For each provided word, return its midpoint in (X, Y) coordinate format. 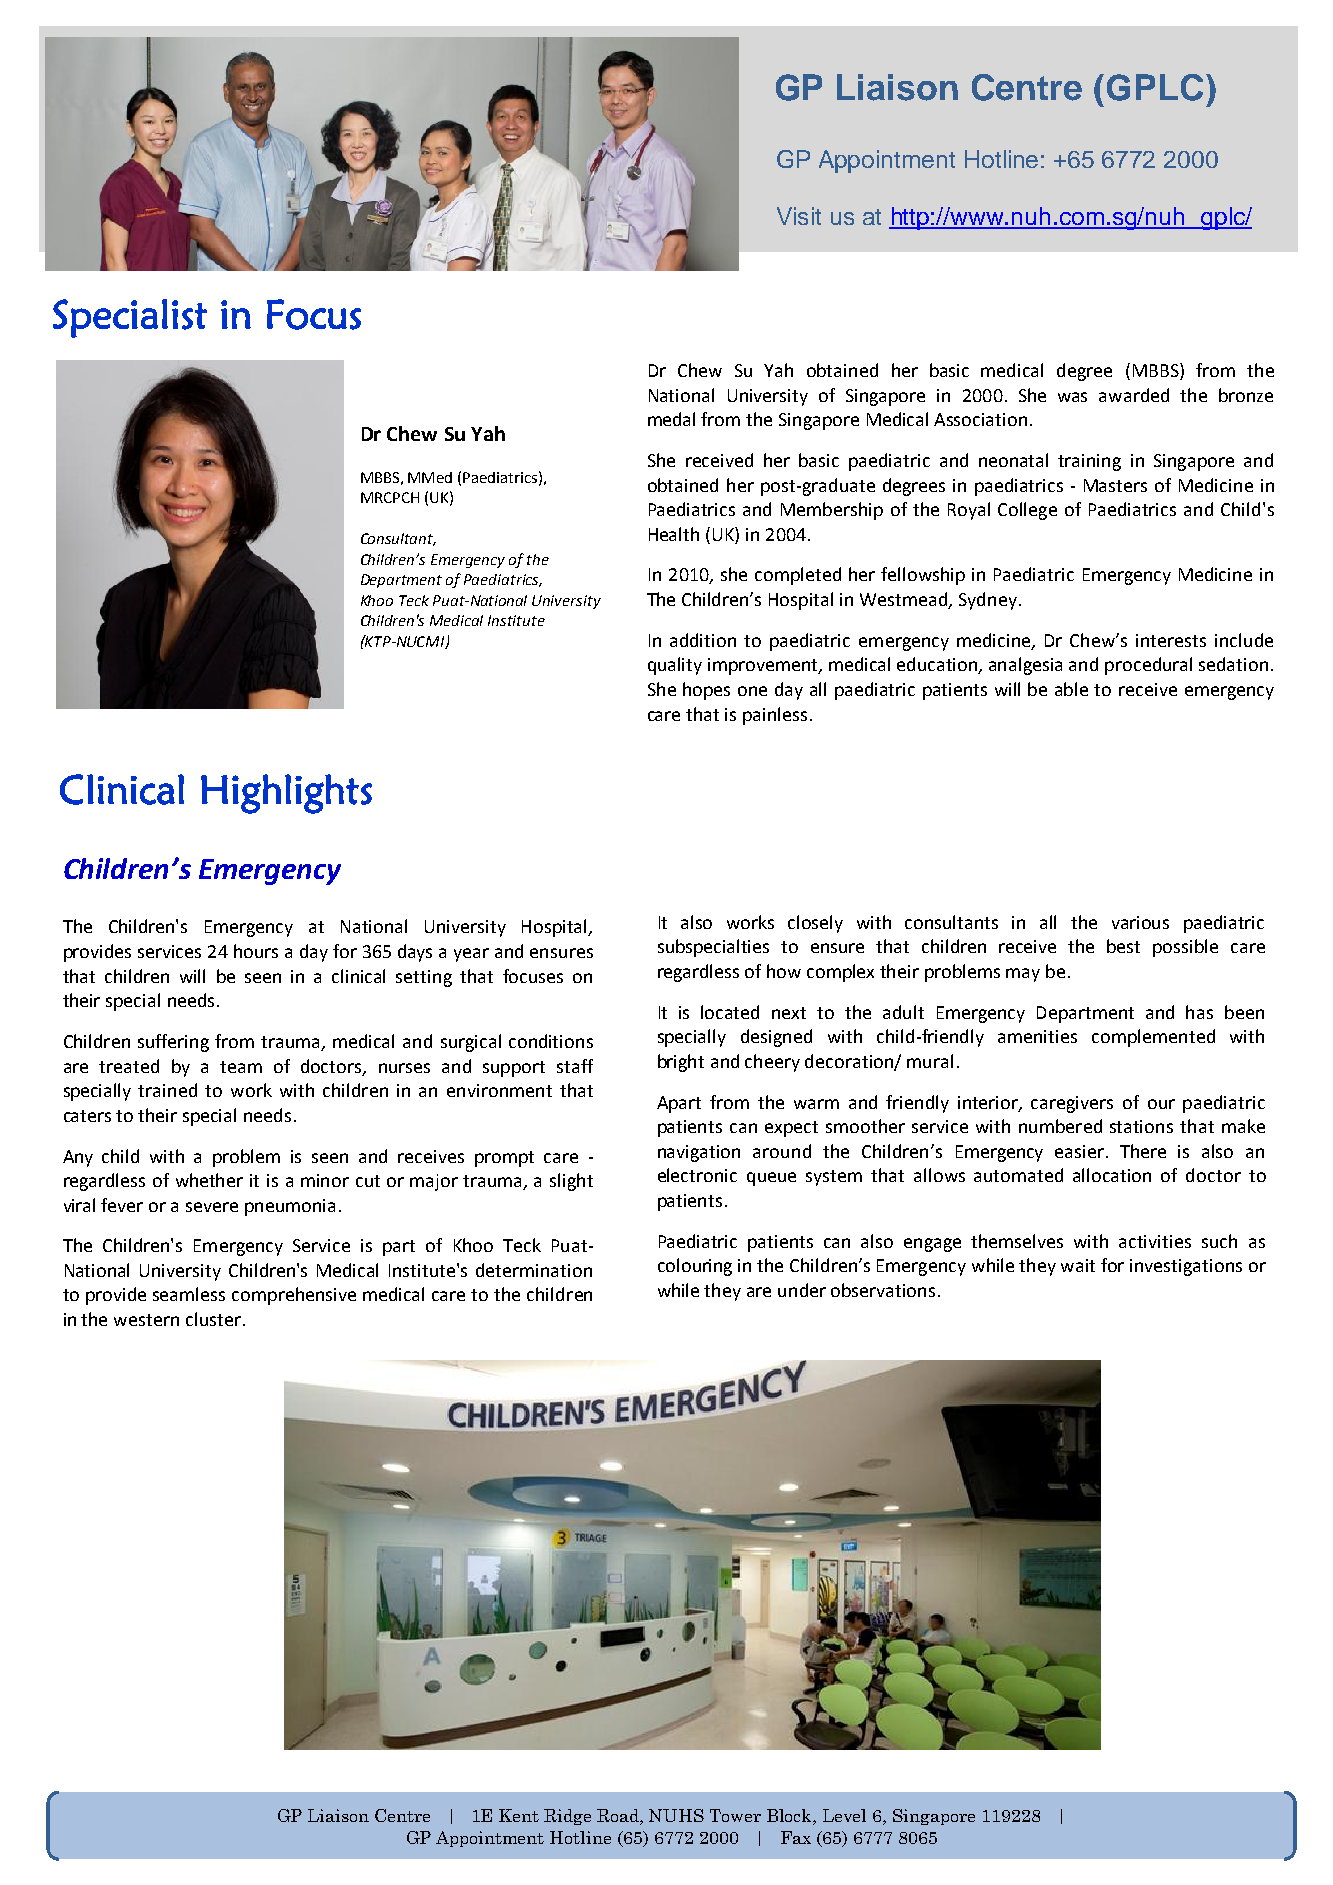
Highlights (286, 794)
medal (671, 419)
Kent (519, 1815)
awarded (1134, 395)
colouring (695, 1267)
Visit (799, 216)
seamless (189, 1294)
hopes (706, 691)
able (1071, 689)
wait (1078, 1265)
